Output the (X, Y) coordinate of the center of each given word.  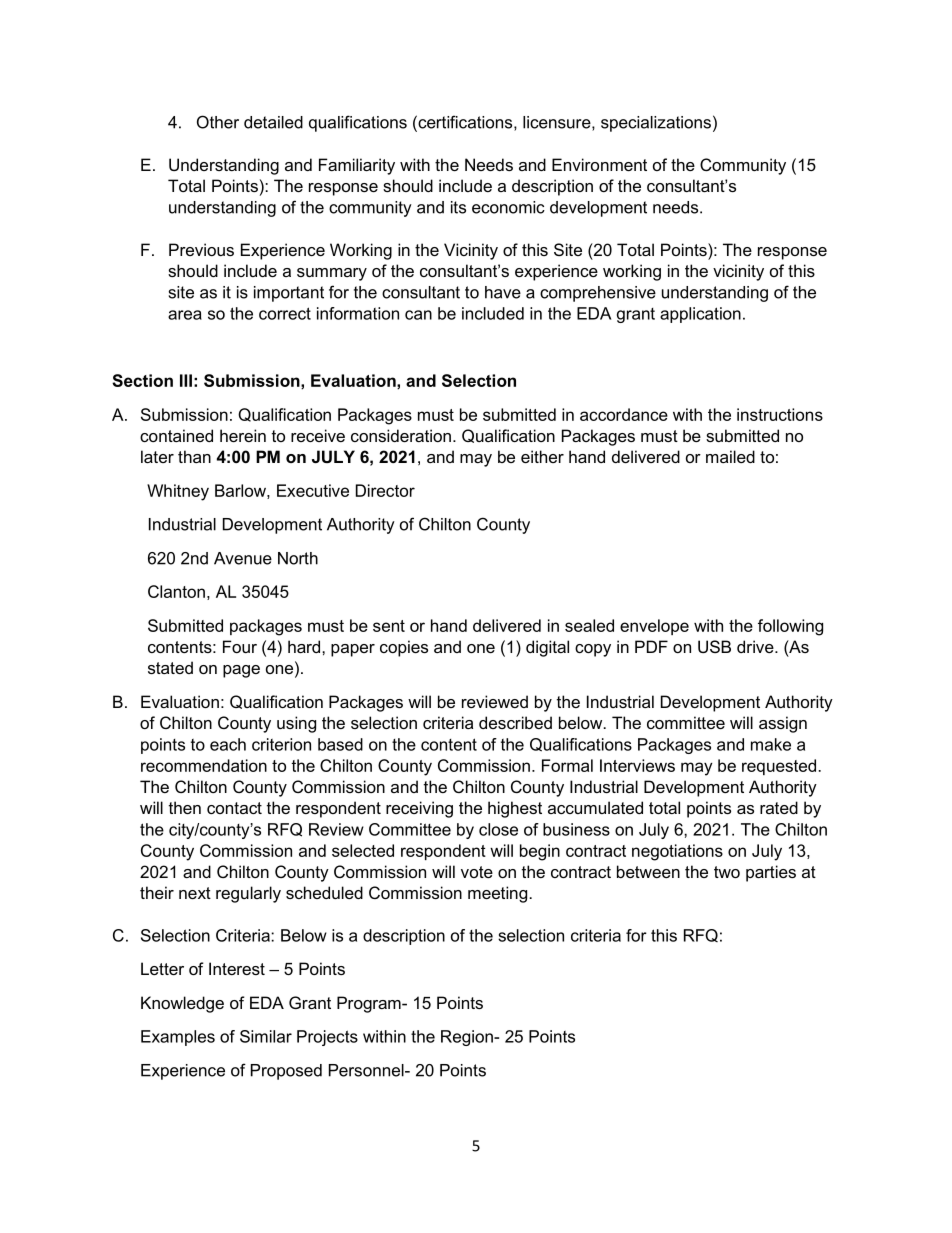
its (458, 207)
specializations (656, 124)
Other (218, 122)
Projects (327, 1038)
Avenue (243, 558)
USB (714, 646)
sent (389, 626)
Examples (178, 1038)
